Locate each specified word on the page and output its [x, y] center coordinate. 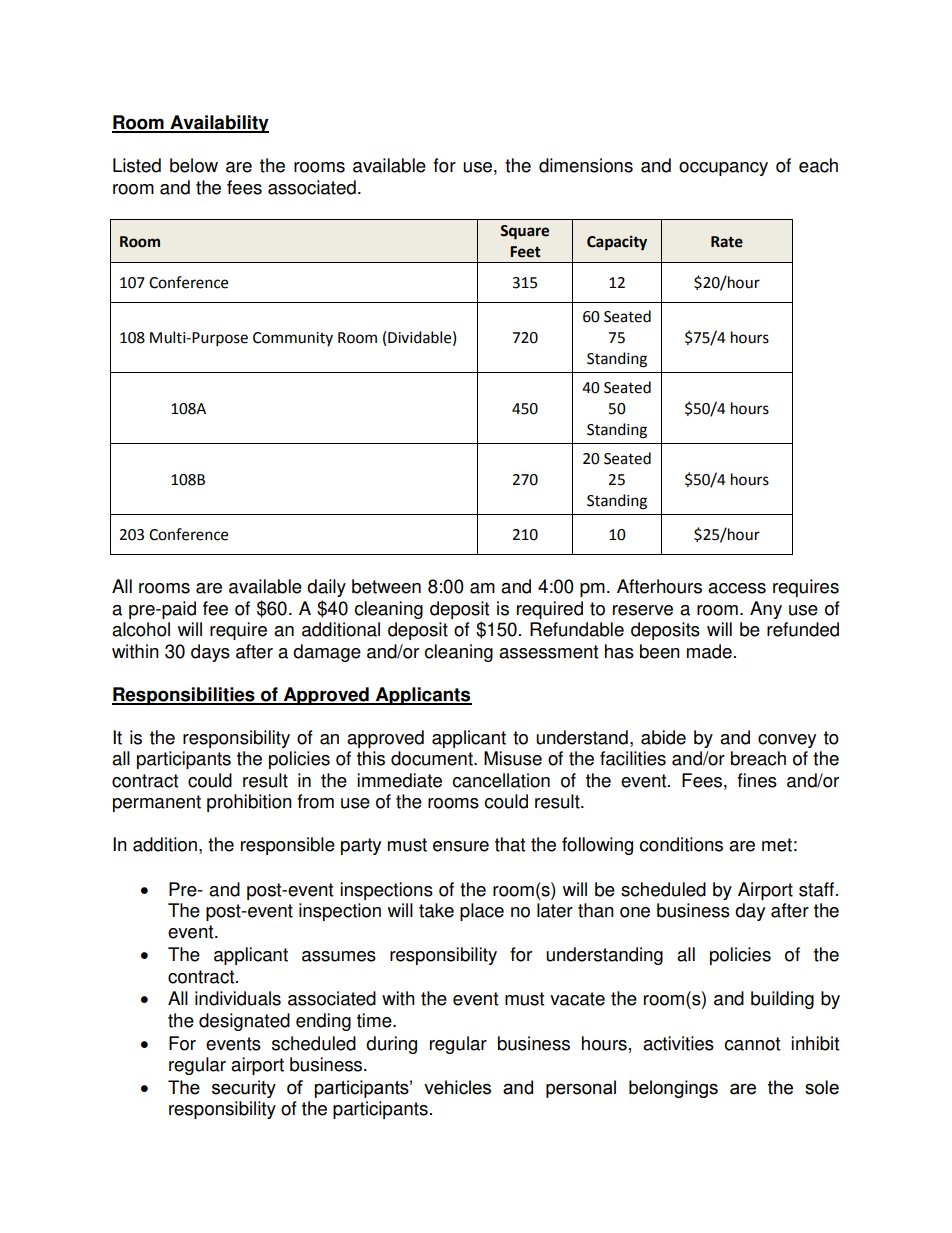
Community [293, 339]
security [244, 1089]
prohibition [249, 803]
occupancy [723, 169]
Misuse [513, 758]
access [737, 588]
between [386, 586]
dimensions [586, 165]
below [194, 165]
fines [757, 780]
